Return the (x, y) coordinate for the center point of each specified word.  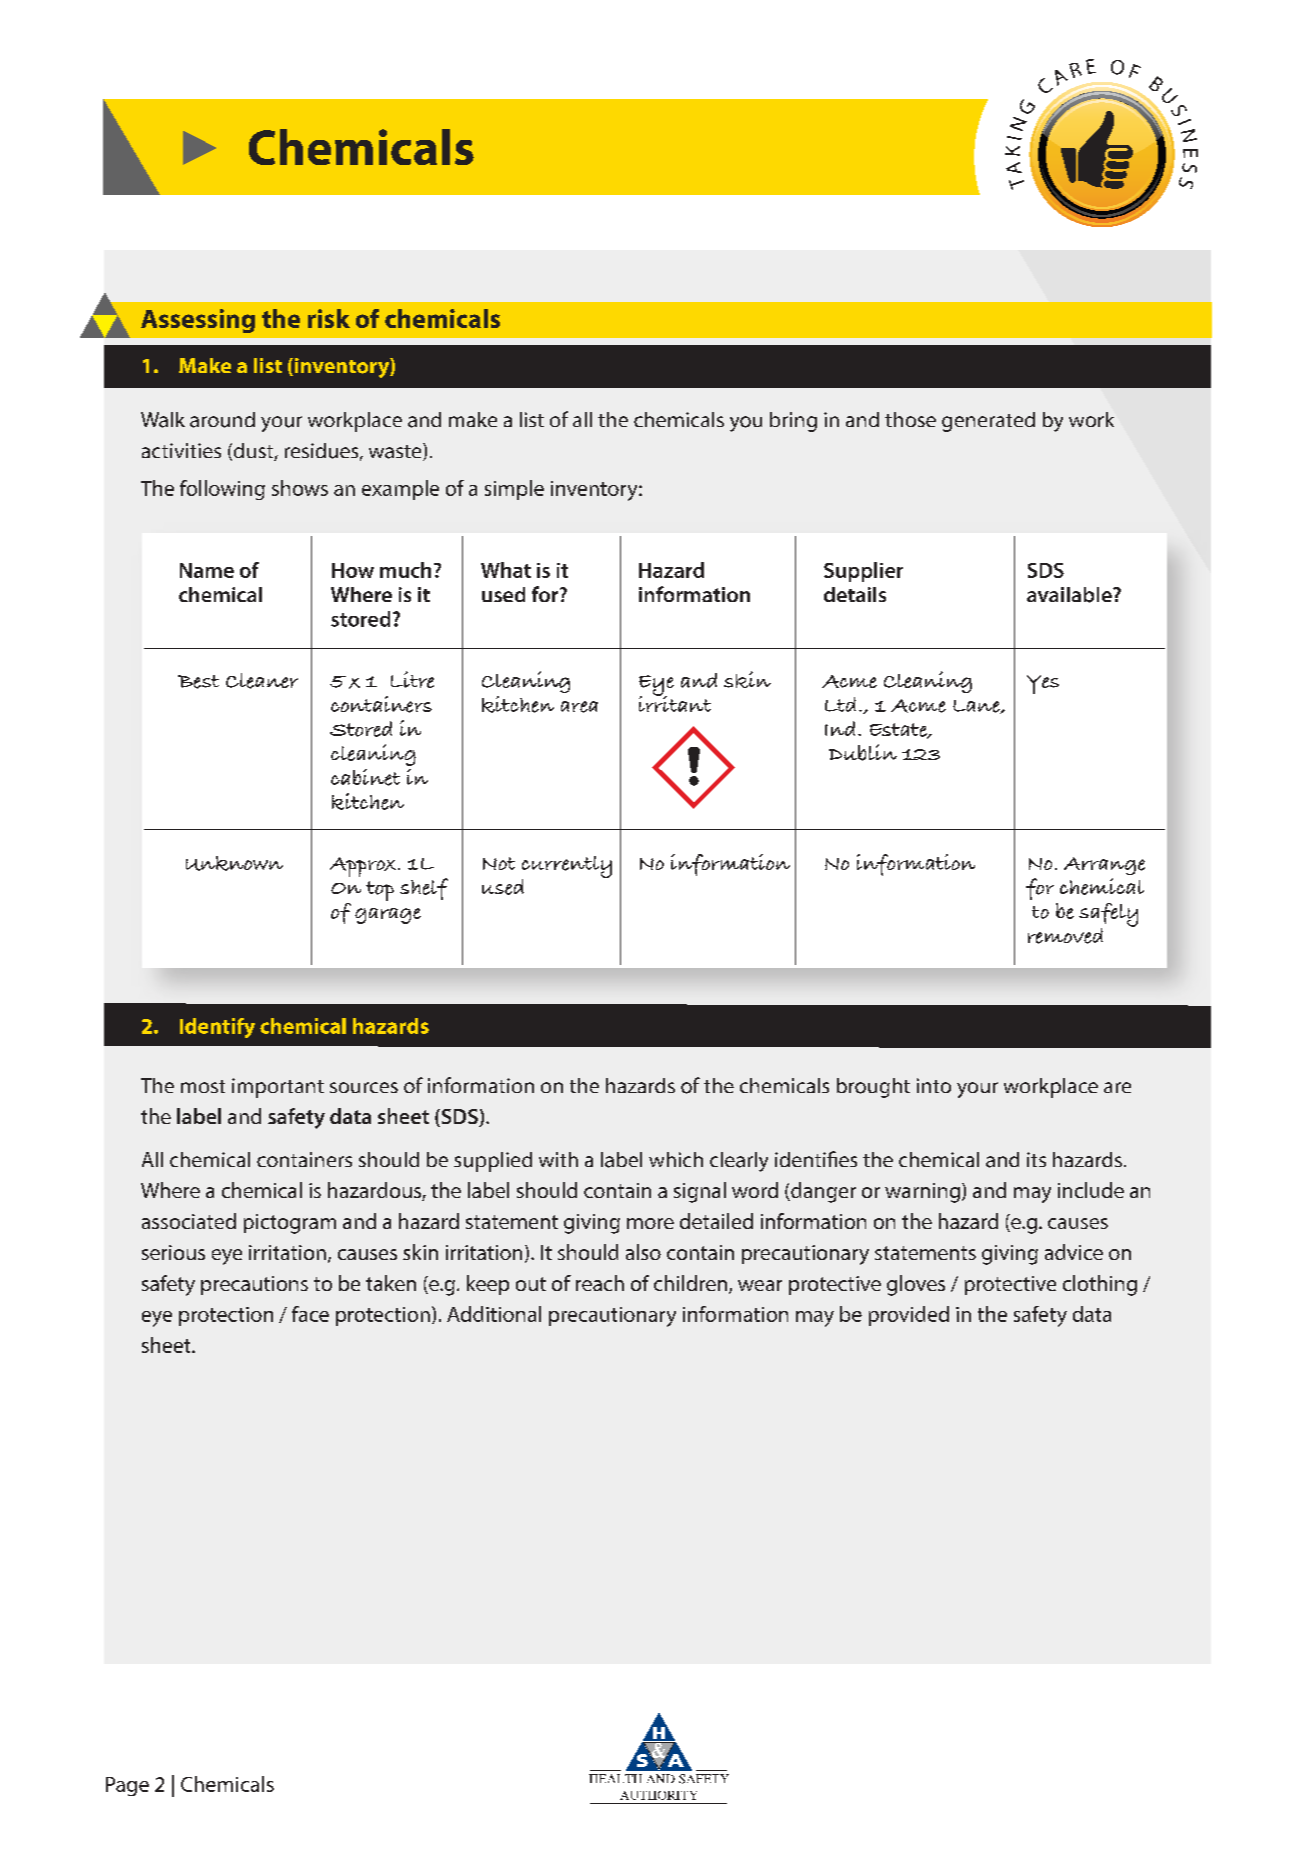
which (676, 1159)
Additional (494, 1314)
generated (988, 422)
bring (793, 422)
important (278, 1088)
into (934, 1085)
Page (127, 1786)
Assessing (198, 321)
